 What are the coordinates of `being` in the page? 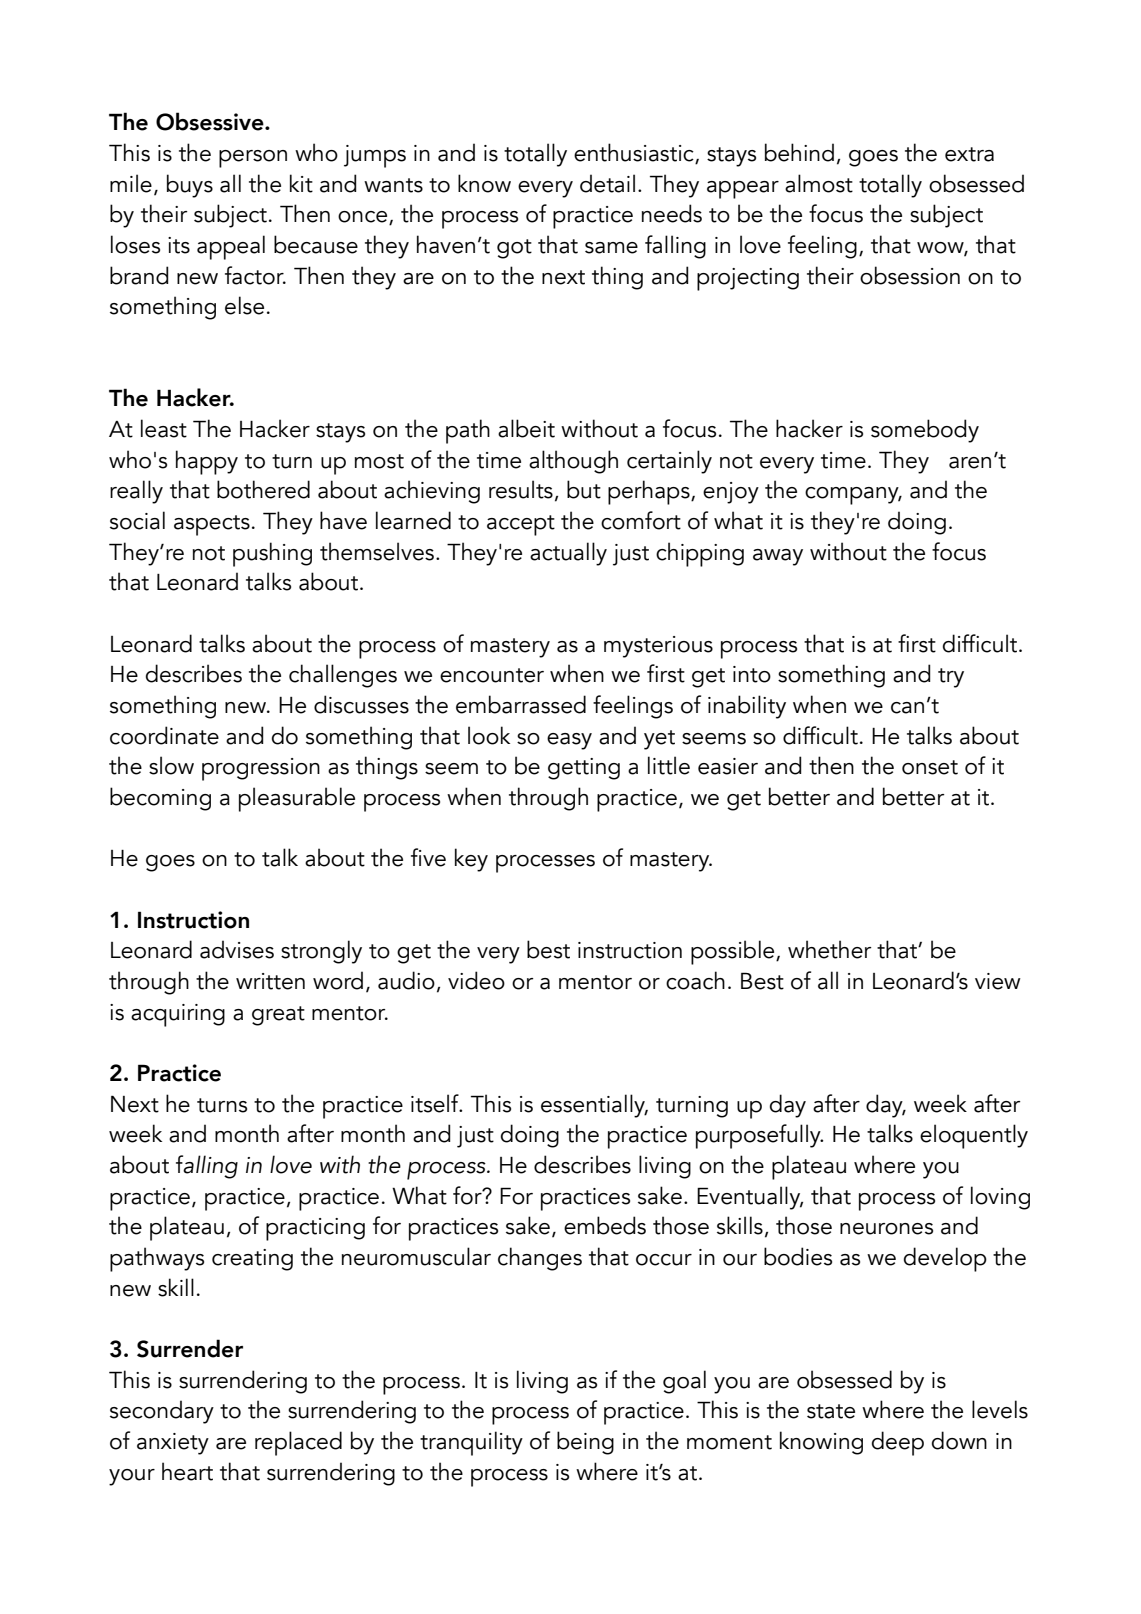 It's located at (585, 1443).
